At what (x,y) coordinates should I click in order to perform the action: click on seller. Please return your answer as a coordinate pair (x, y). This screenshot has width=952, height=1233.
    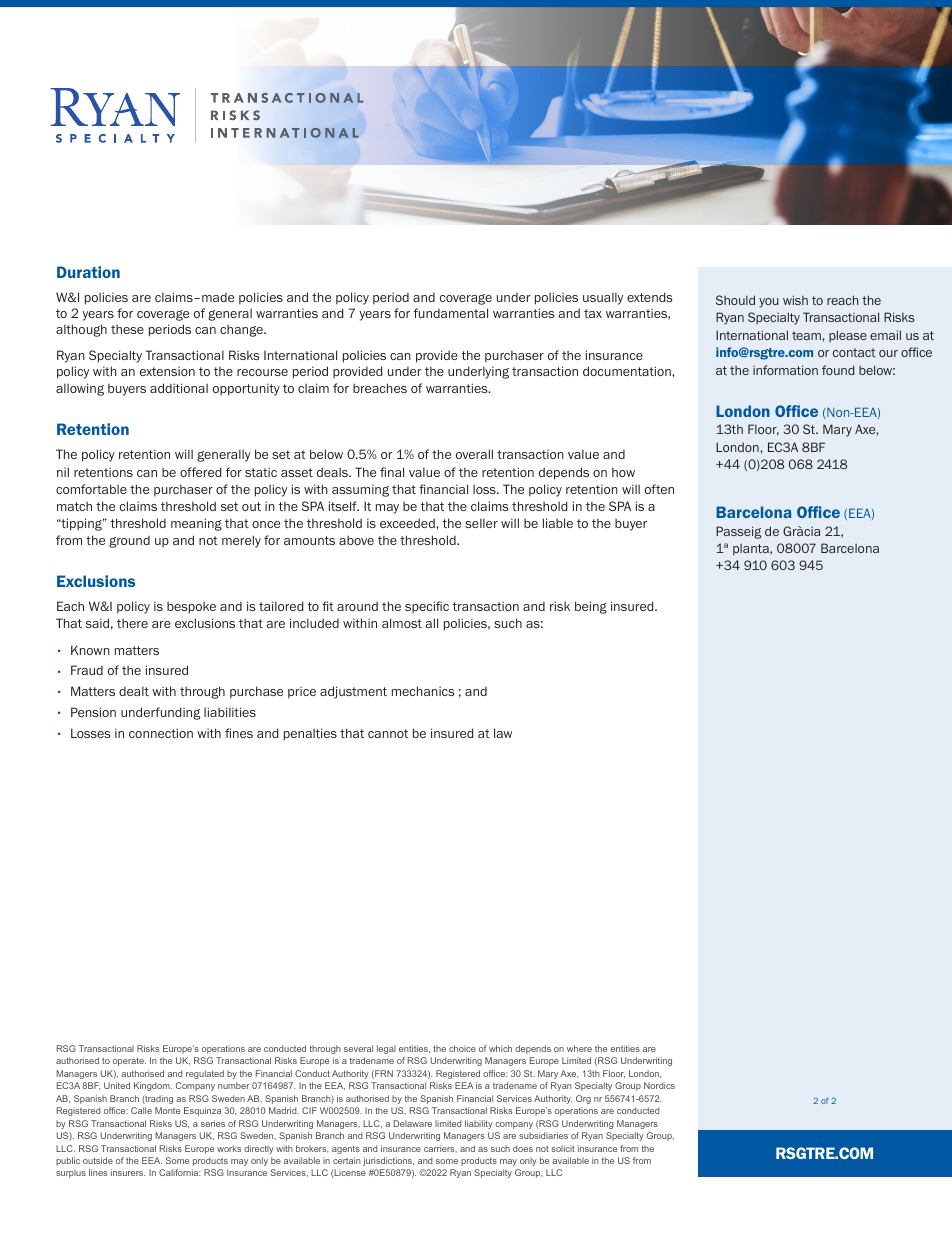
    Looking at the image, I should click on (481, 523).
